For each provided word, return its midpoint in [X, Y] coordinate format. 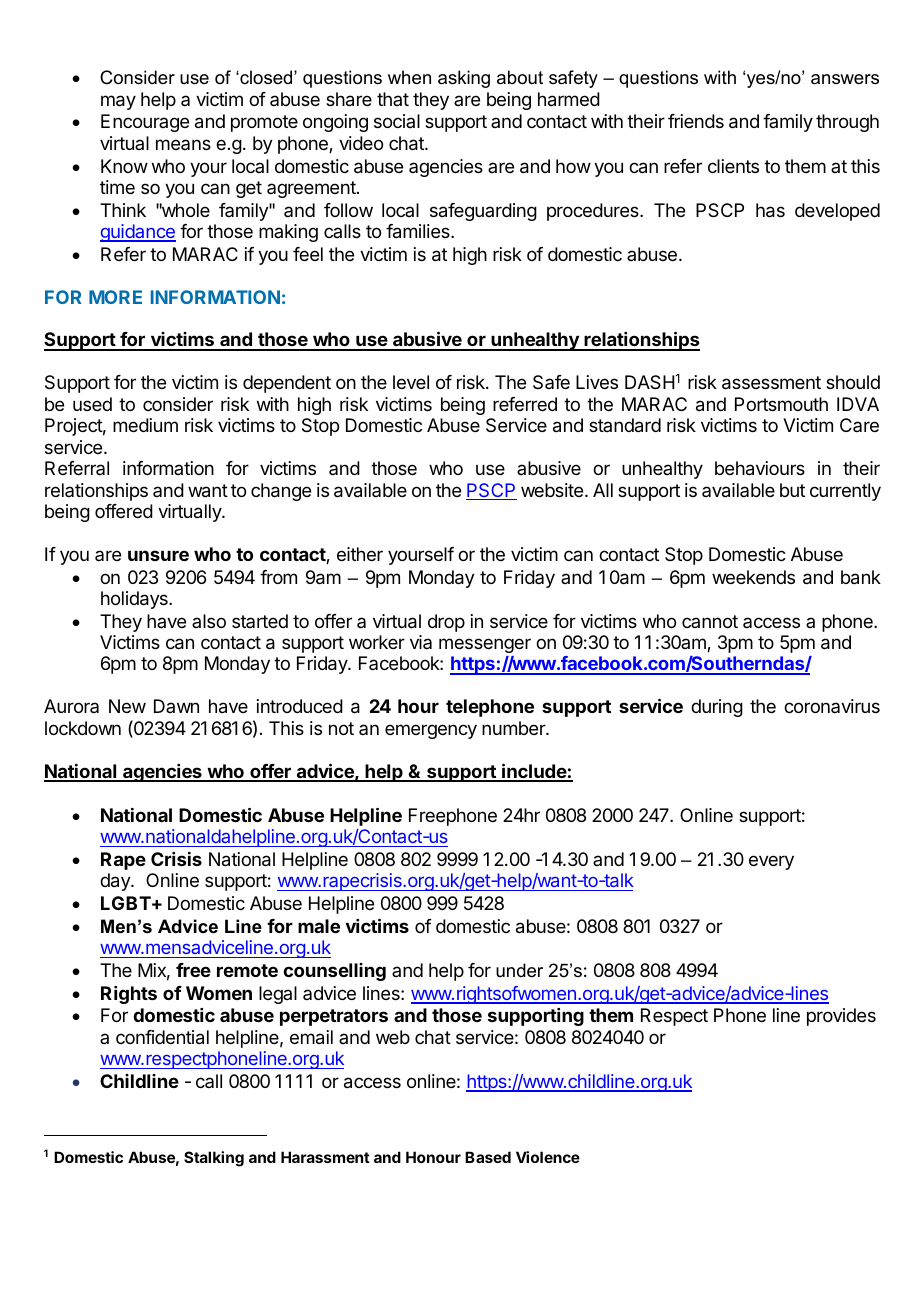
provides [841, 1017]
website [552, 490]
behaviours [760, 468]
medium [145, 425]
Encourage [145, 123]
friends [696, 121]
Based [488, 1157]
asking [464, 79]
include [534, 772]
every [771, 862]
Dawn [176, 706]
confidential [162, 1037]
